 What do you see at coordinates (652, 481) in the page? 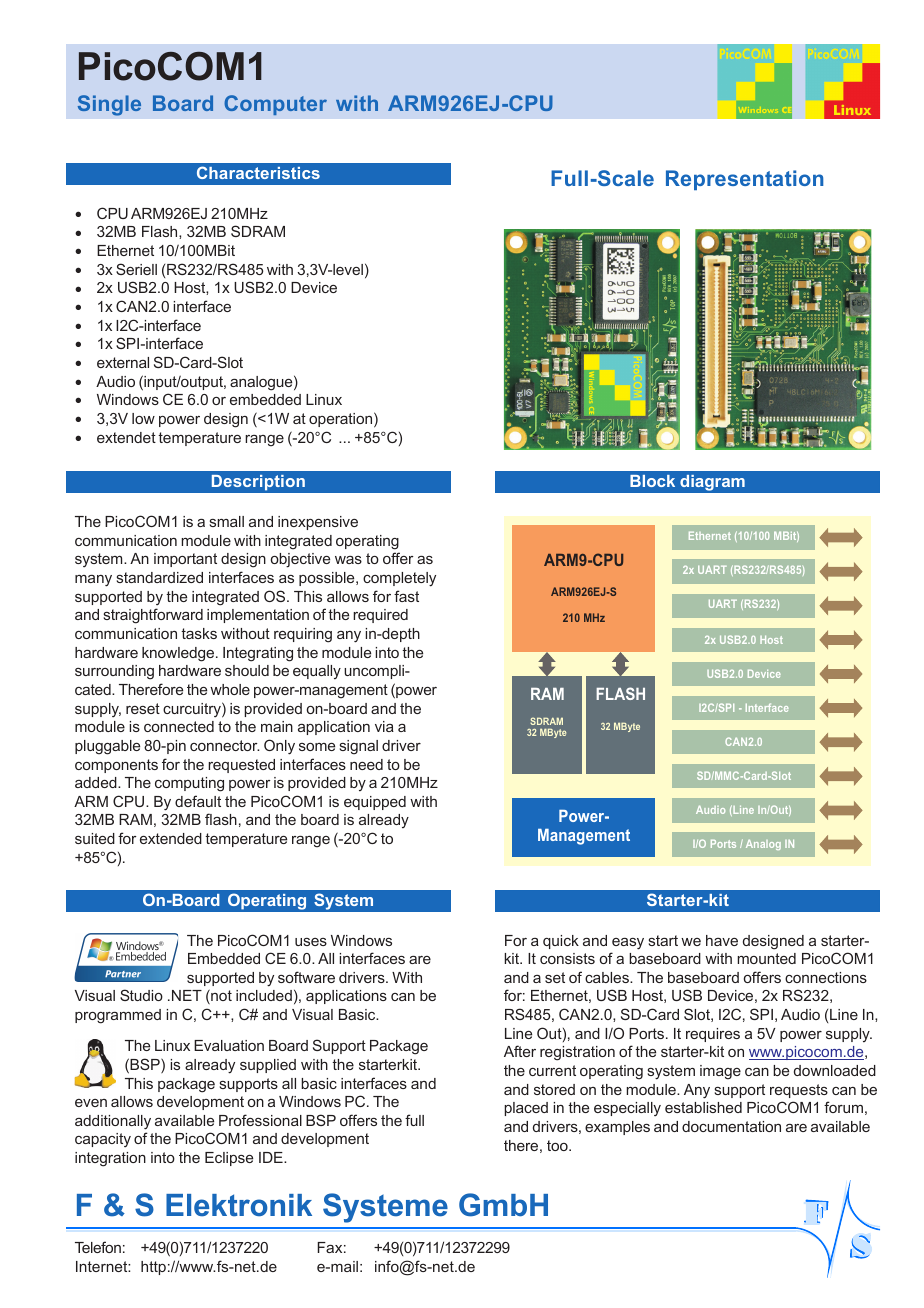
I see `Block` at bounding box center [652, 481].
